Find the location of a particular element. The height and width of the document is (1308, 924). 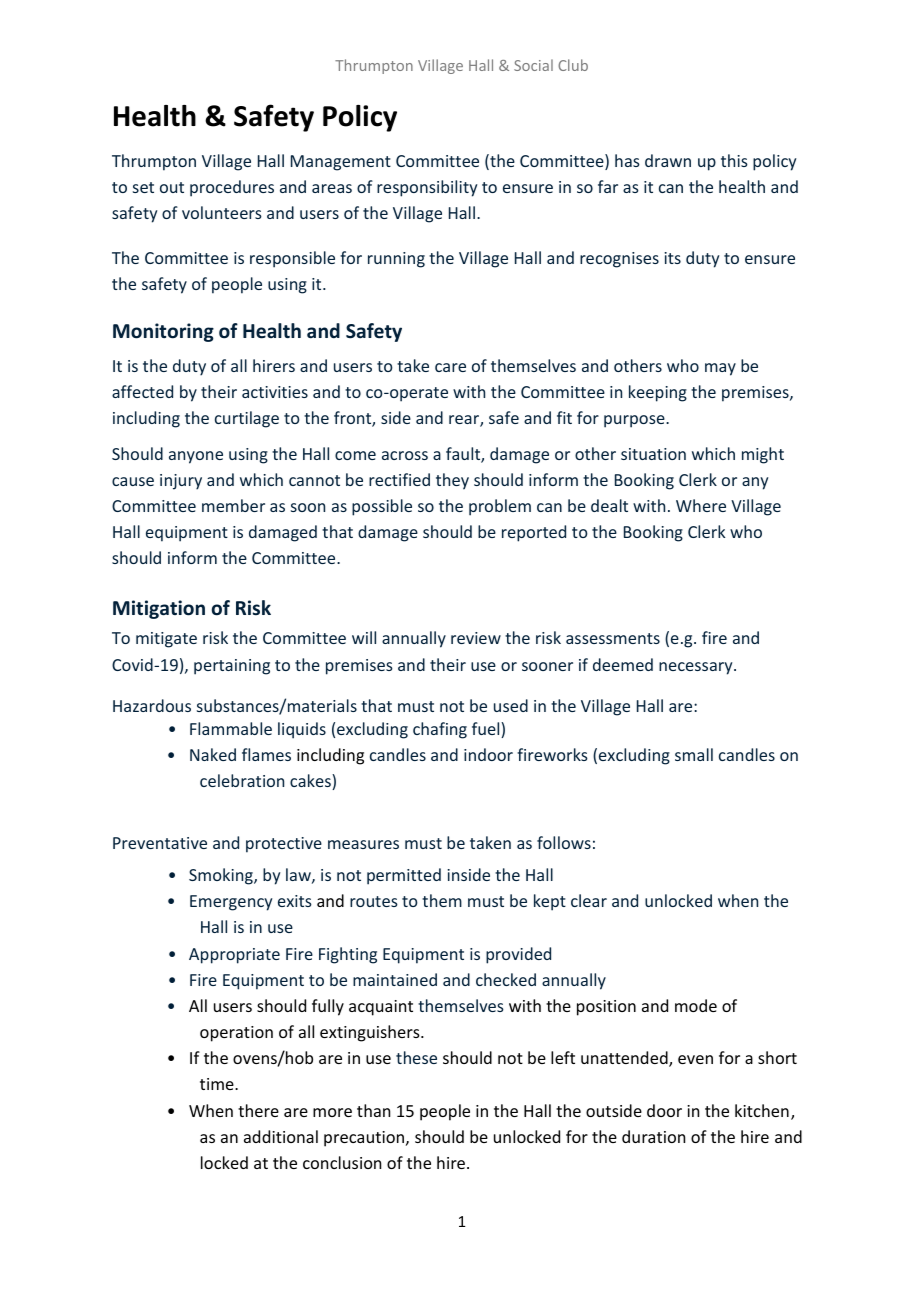

necessary is located at coordinates (697, 668).
